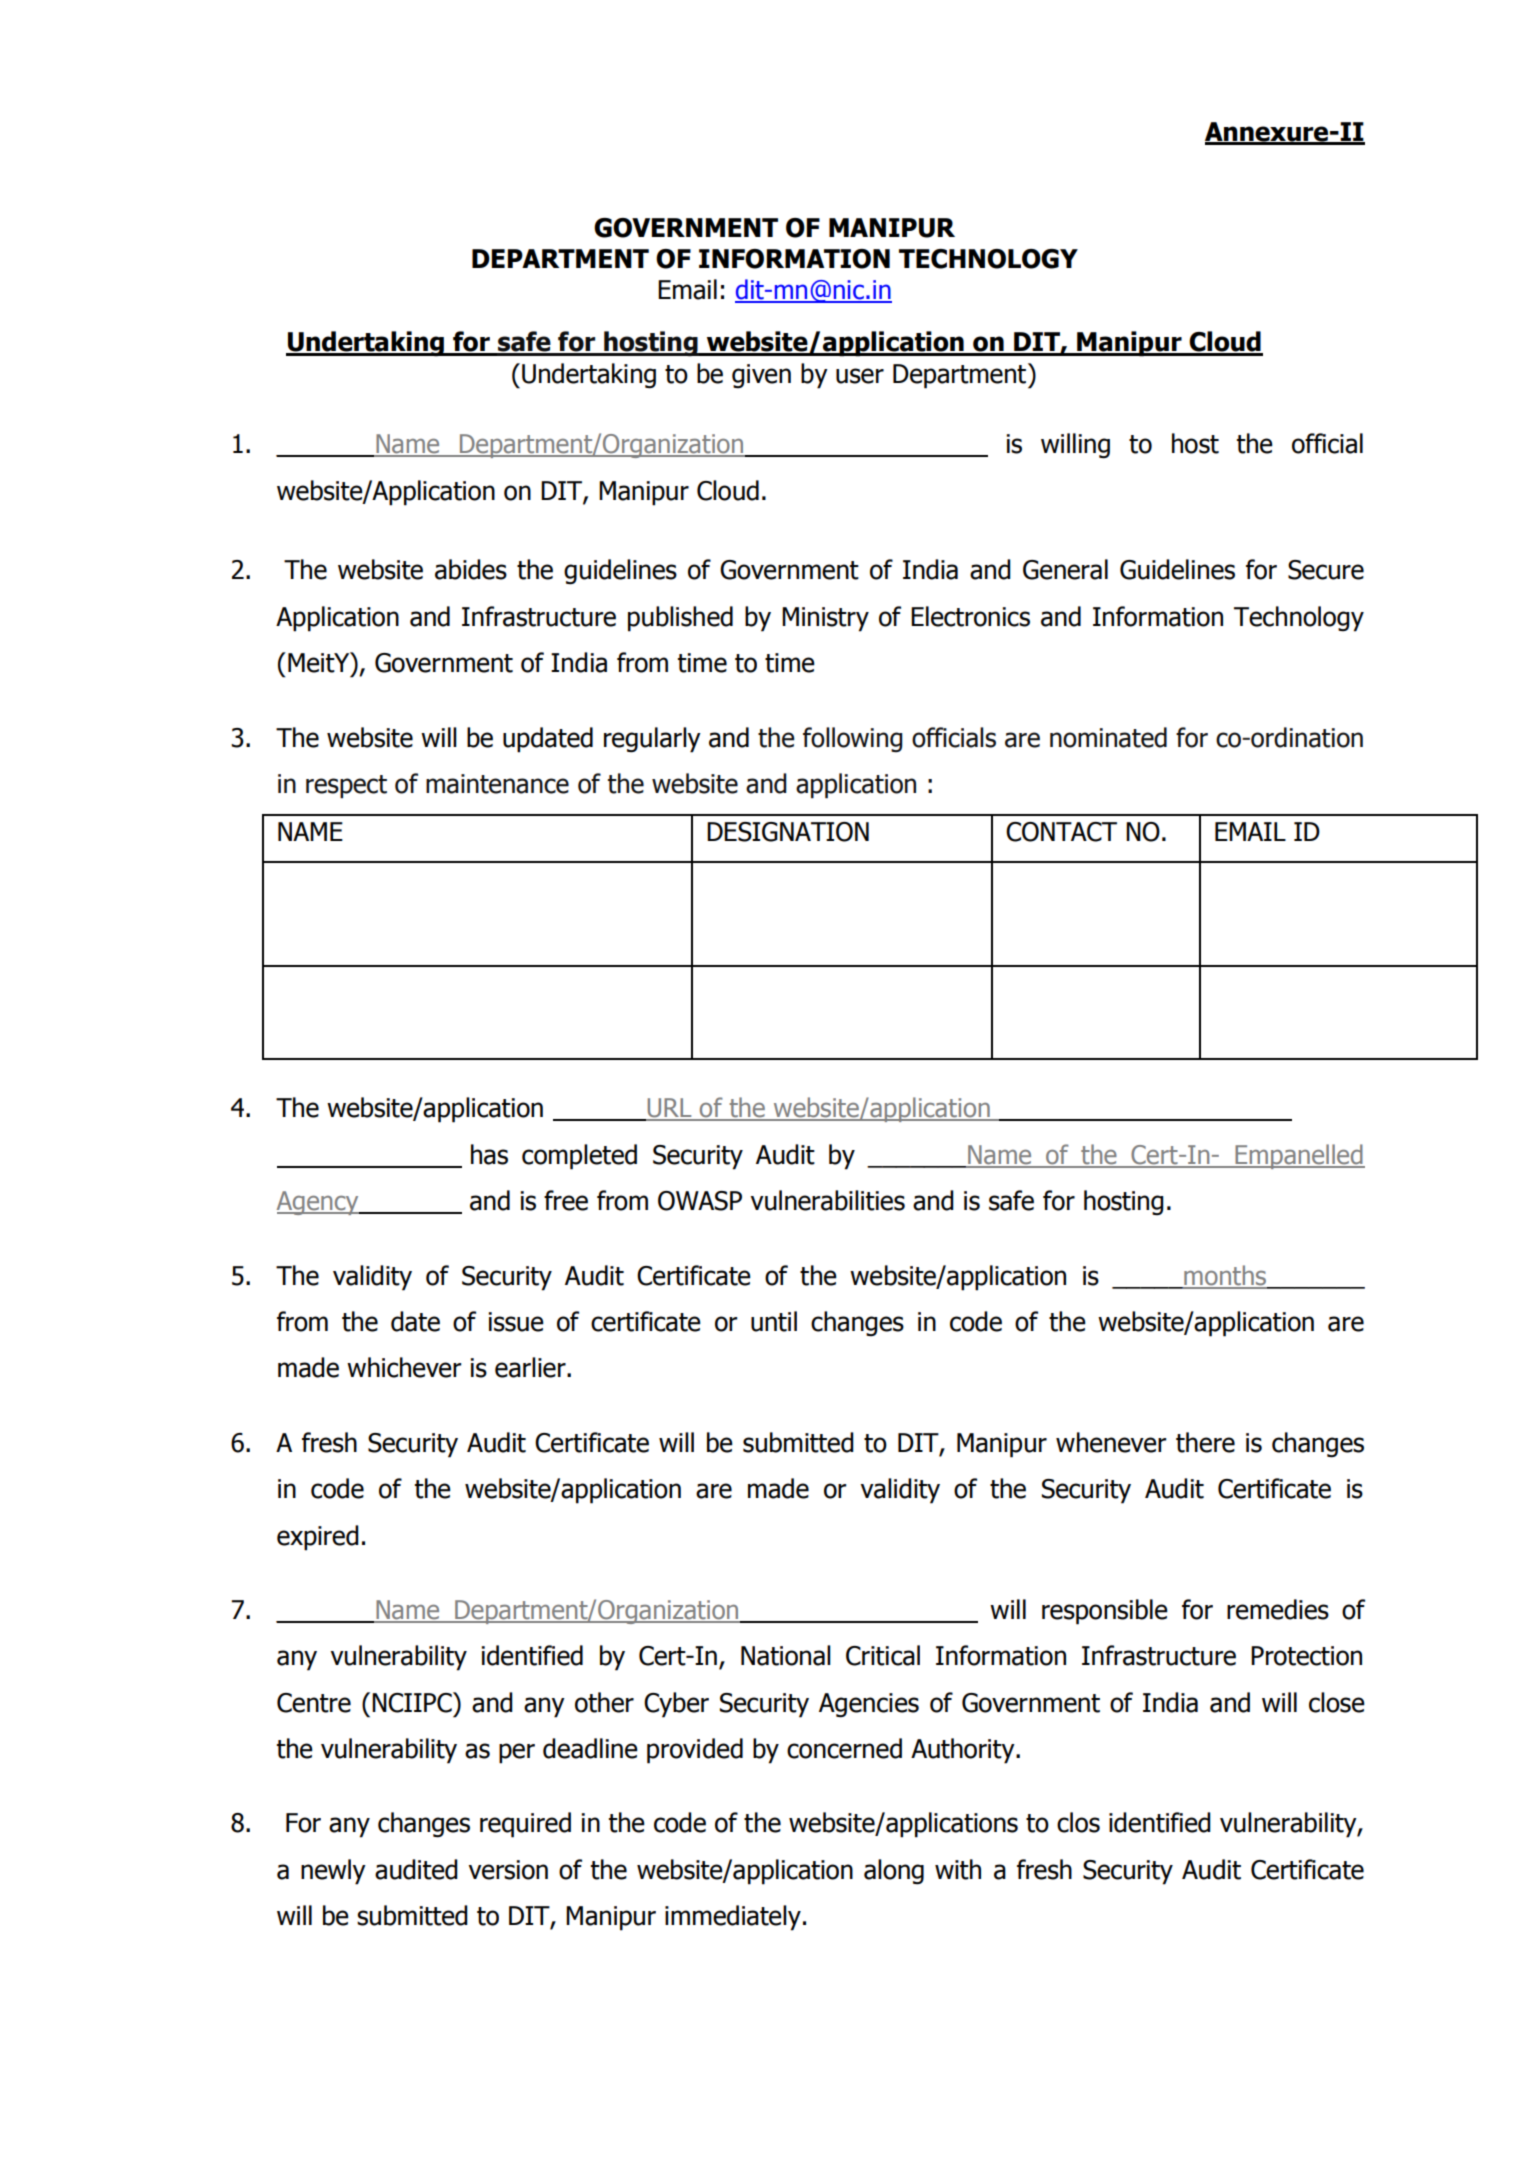 This document has width=1526, height=2158. Describe the element at coordinates (508, 1870) in the document. I see `version` at that location.
